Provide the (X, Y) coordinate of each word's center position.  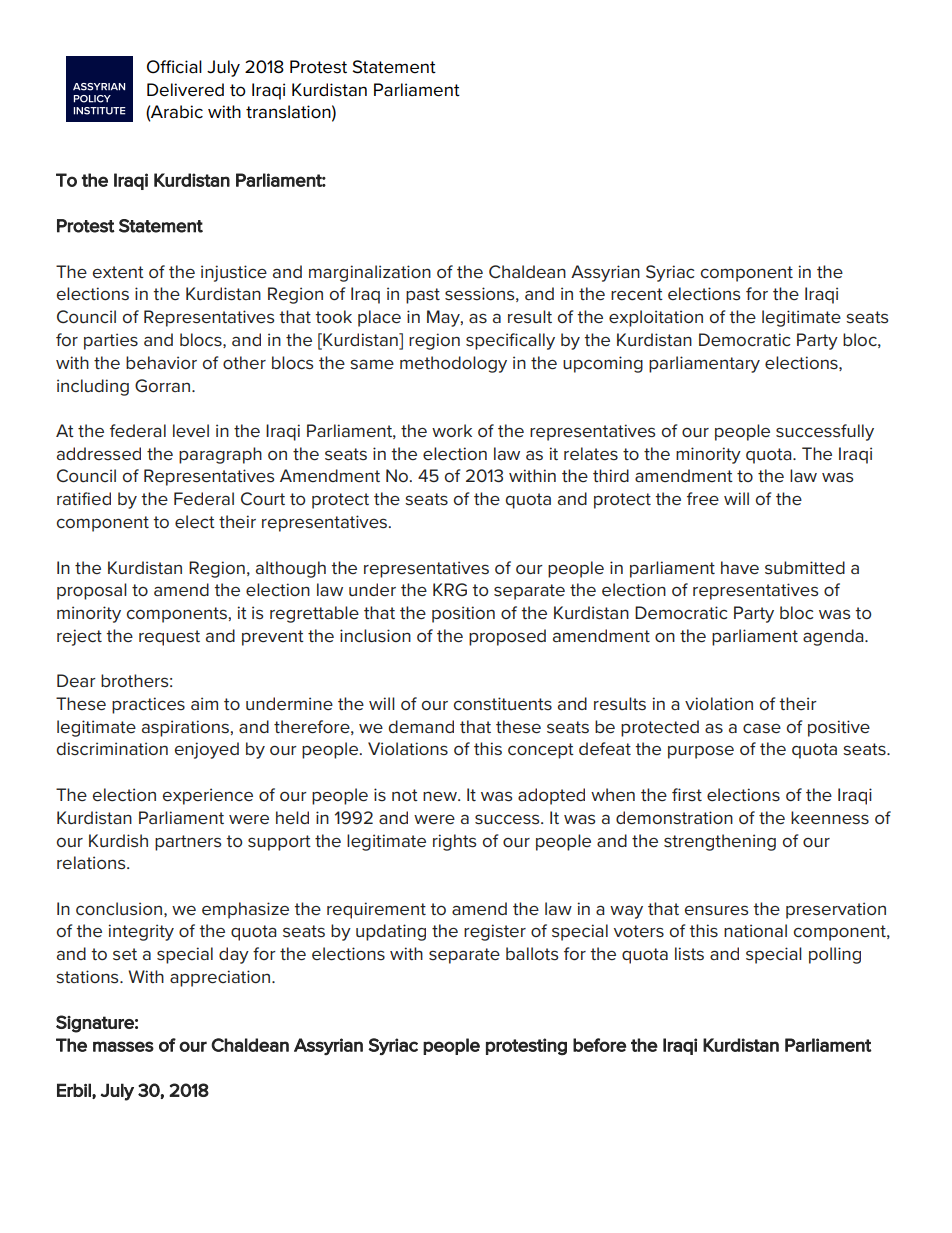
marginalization (370, 273)
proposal (92, 591)
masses (123, 1046)
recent (637, 294)
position (463, 614)
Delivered (185, 90)
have (740, 568)
